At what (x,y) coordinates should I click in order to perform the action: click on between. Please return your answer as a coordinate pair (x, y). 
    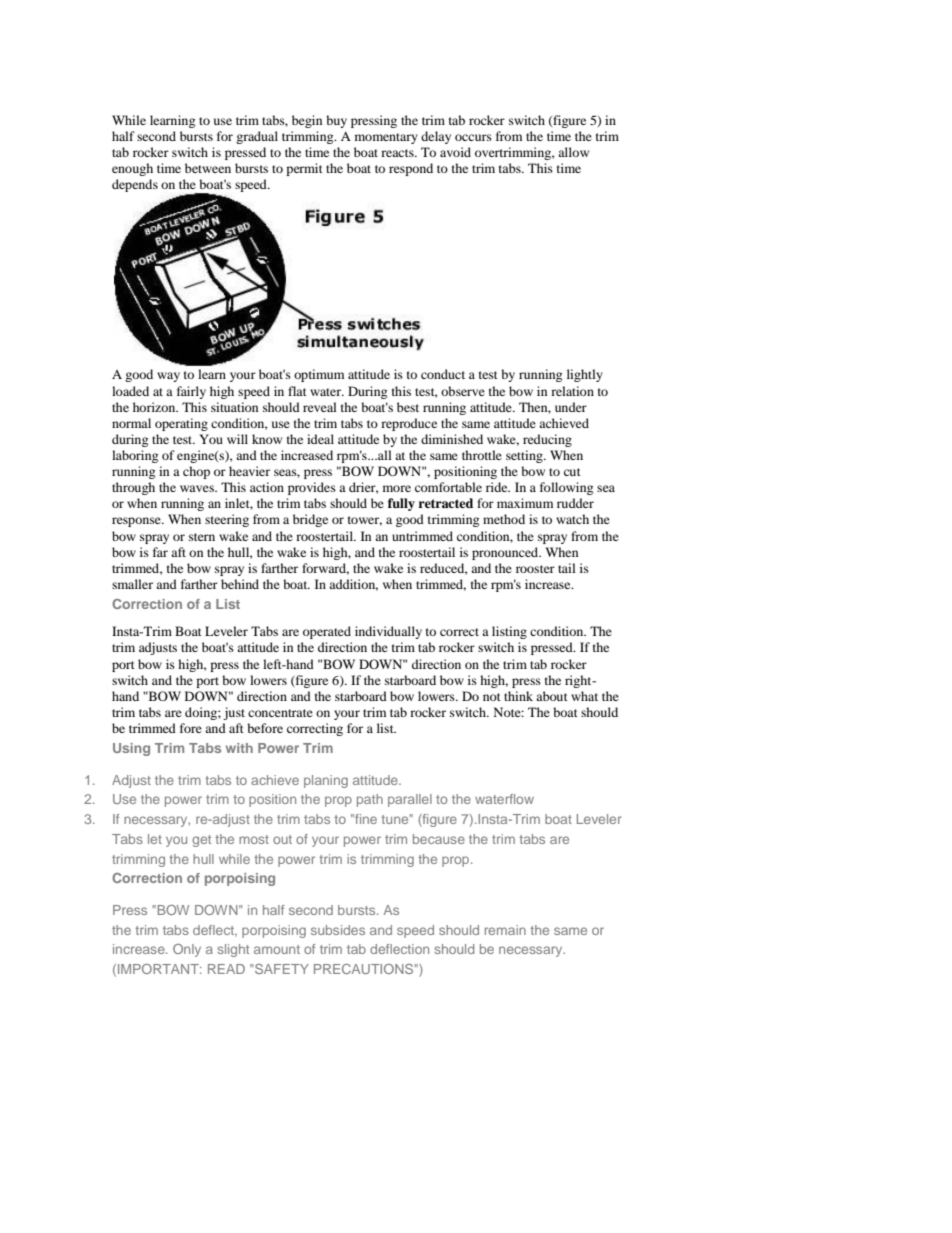
    Looking at the image, I should click on (208, 168).
